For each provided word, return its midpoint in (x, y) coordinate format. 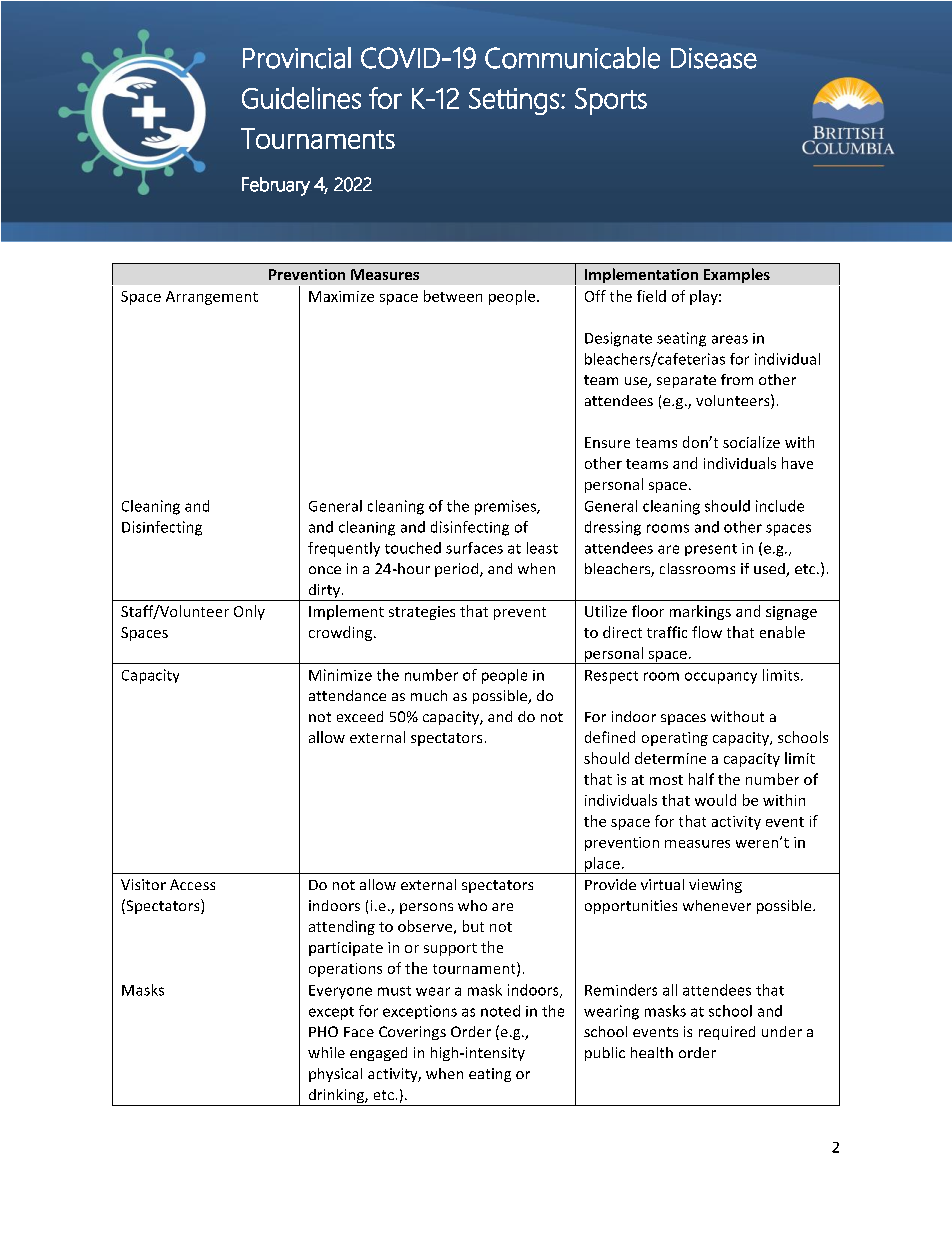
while (326, 1052)
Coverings (412, 1033)
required (727, 1033)
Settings (514, 101)
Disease (714, 58)
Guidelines (301, 98)
